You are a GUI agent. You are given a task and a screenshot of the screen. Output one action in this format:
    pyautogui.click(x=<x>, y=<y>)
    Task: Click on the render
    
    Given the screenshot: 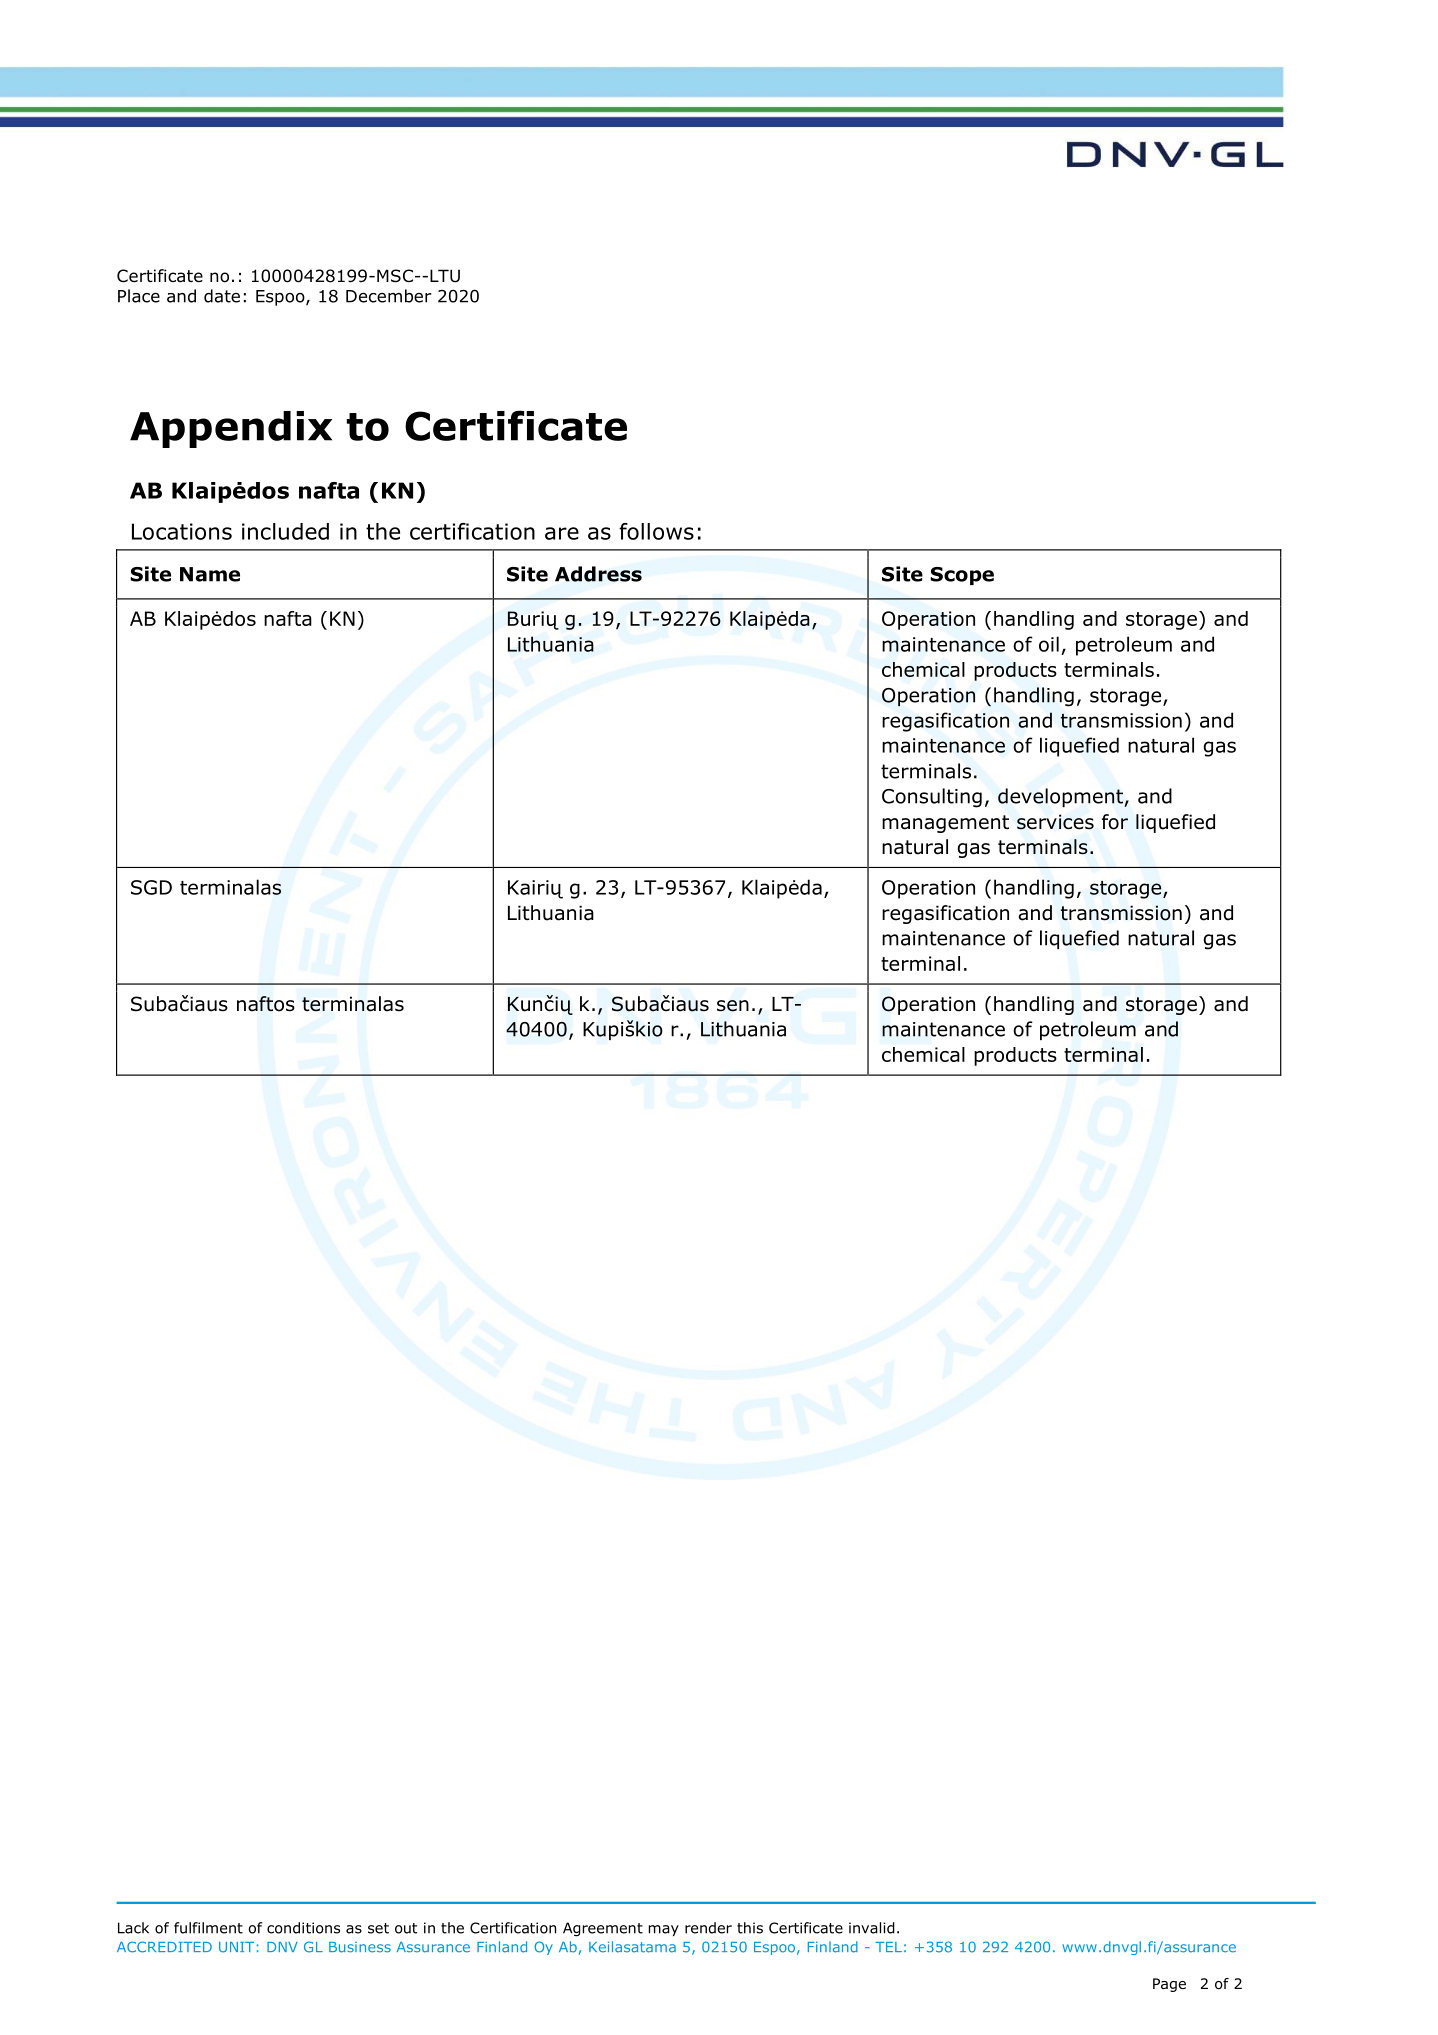 What is the action you would take?
    pyautogui.click(x=708, y=1928)
